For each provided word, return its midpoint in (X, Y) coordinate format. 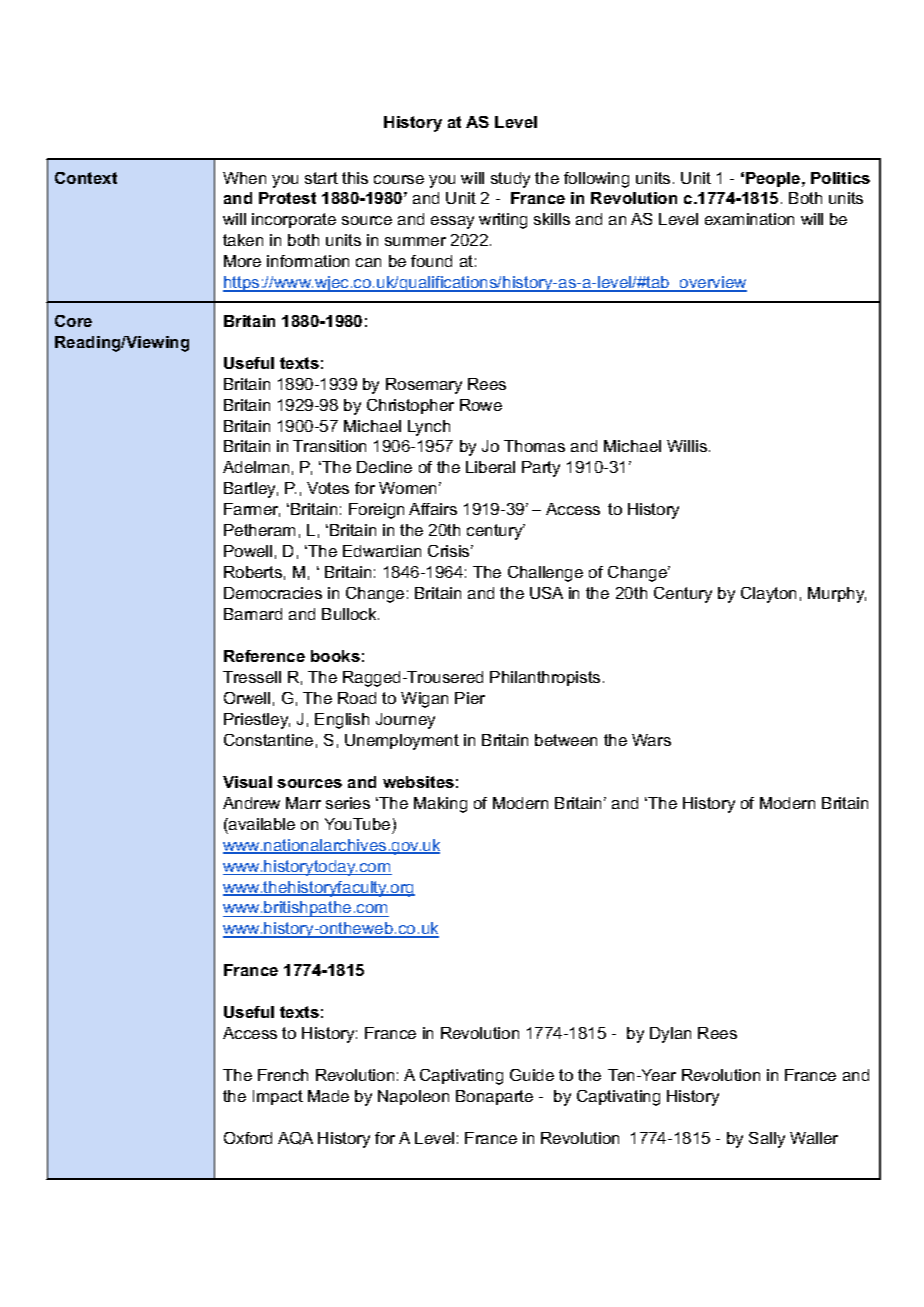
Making (440, 805)
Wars (651, 740)
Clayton (768, 595)
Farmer (252, 510)
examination (749, 219)
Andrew (251, 803)
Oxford (248, 1138)
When (244, 178)
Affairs (433, 509)
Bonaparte (494, 1097)
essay (452, 222)
